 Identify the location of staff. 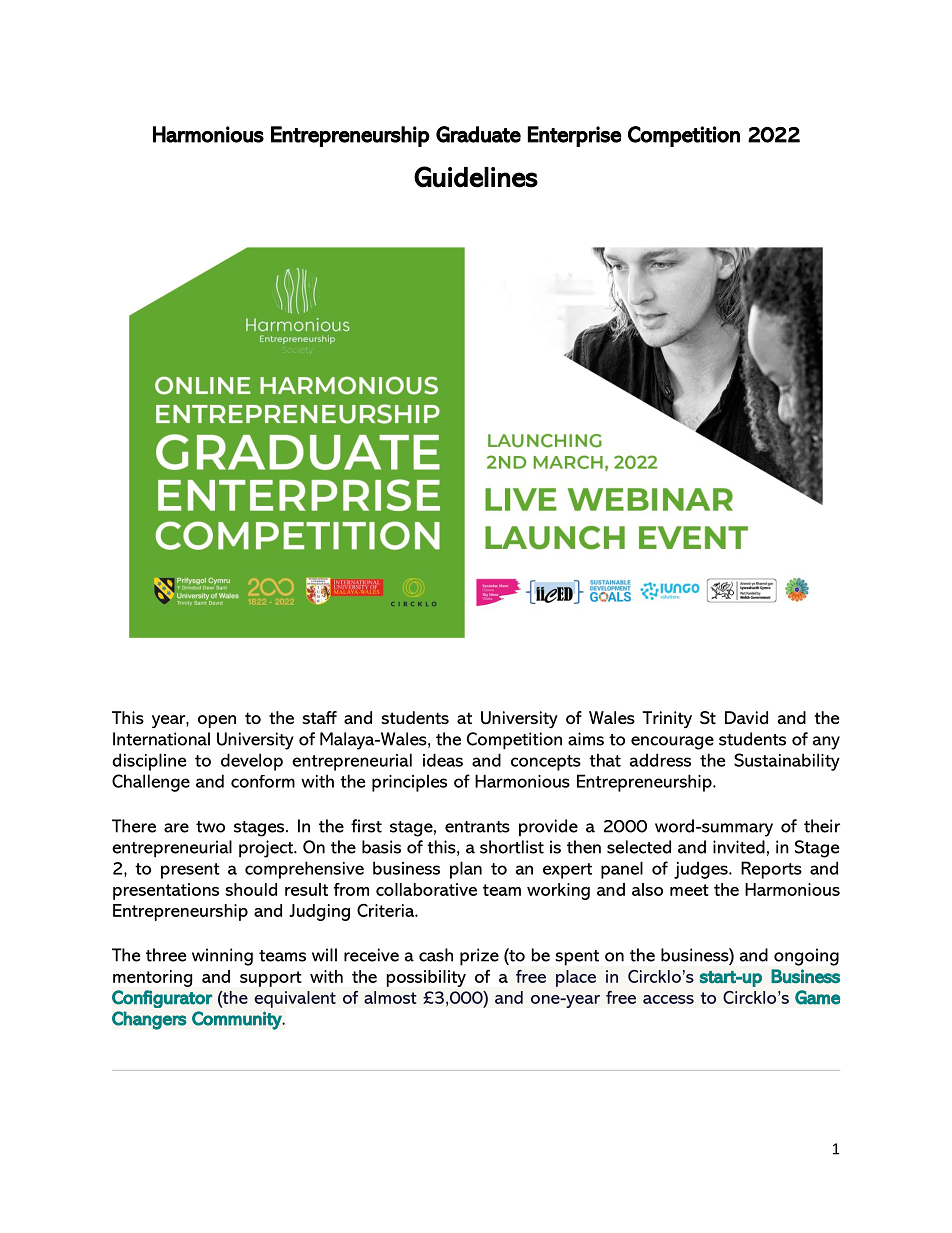
(319, 717).
